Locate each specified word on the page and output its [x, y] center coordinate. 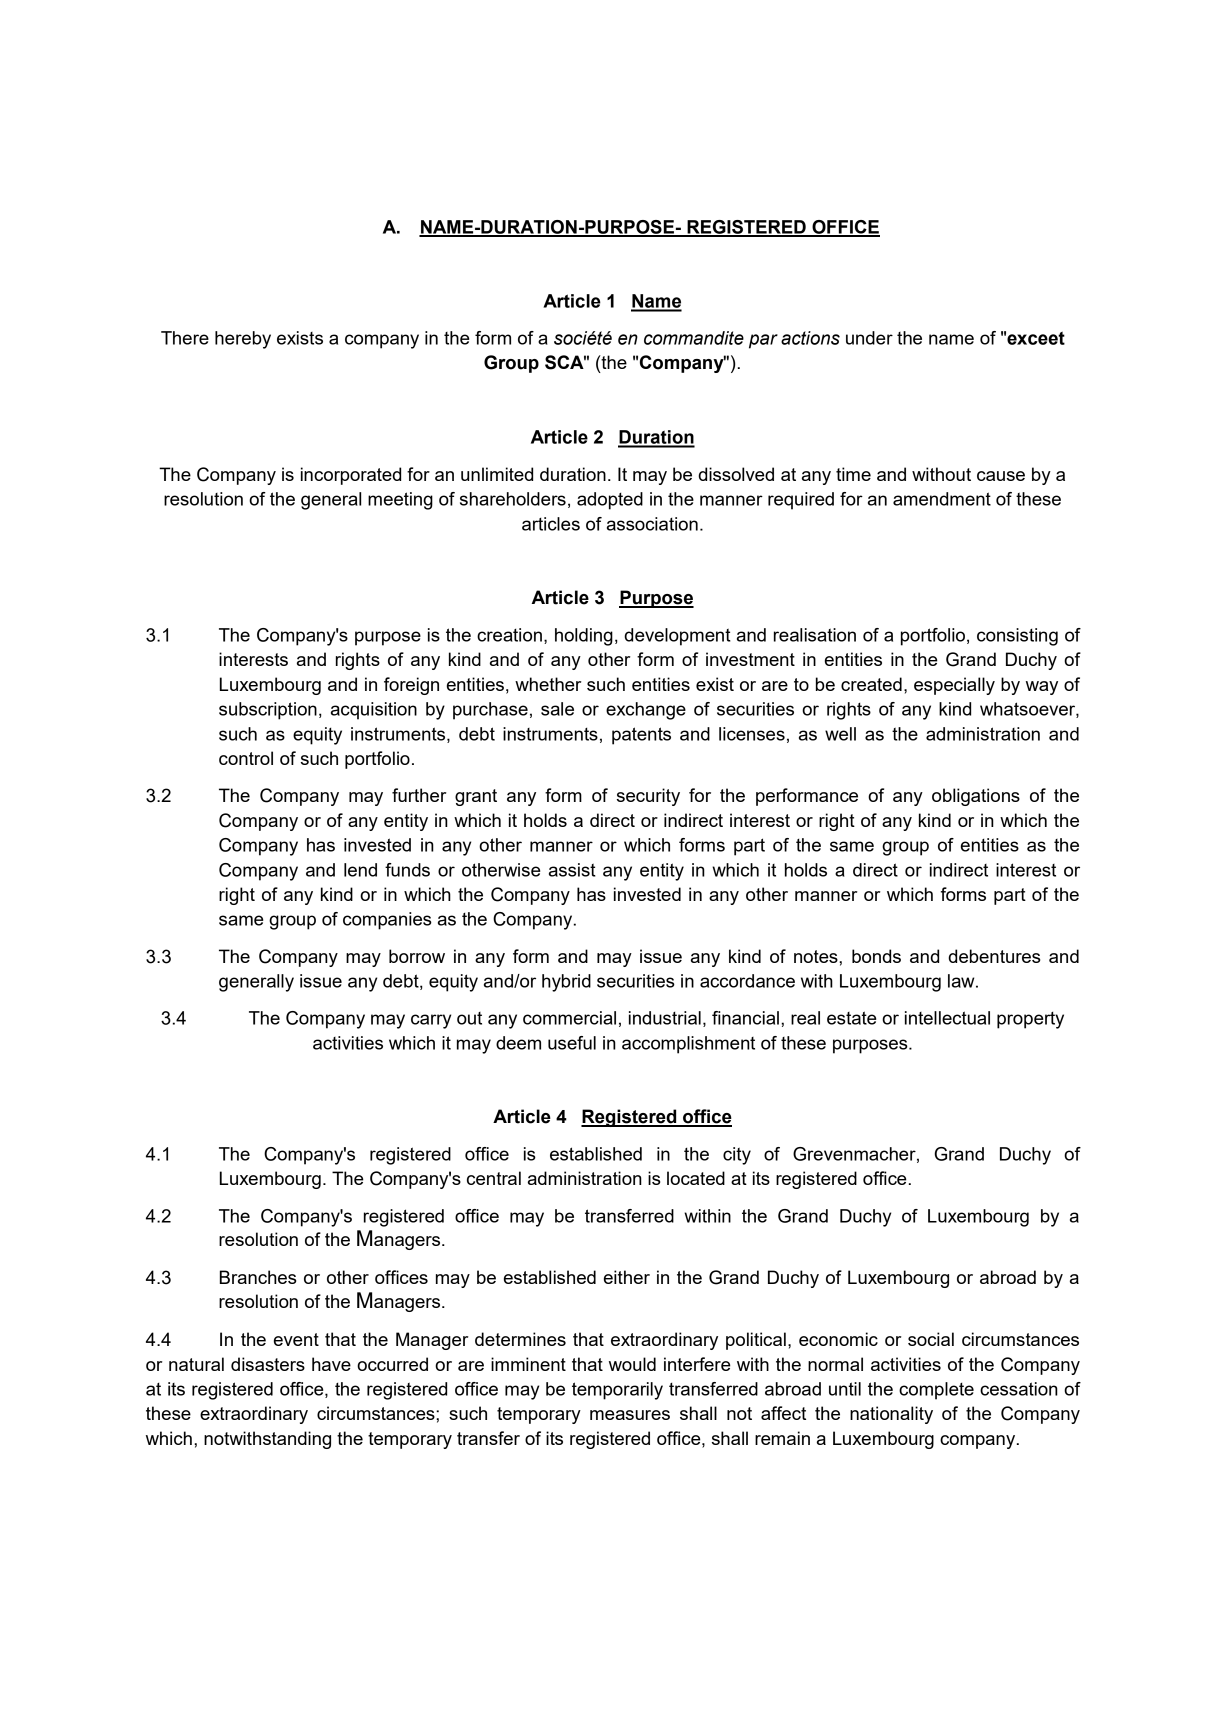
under [869, 338]
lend [360, 870]
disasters [268, 1364]
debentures [994, 956]
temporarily [617, 1391]
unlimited [497, 474]
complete [936, 1391]
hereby [243, 340]
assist [572, 870]
